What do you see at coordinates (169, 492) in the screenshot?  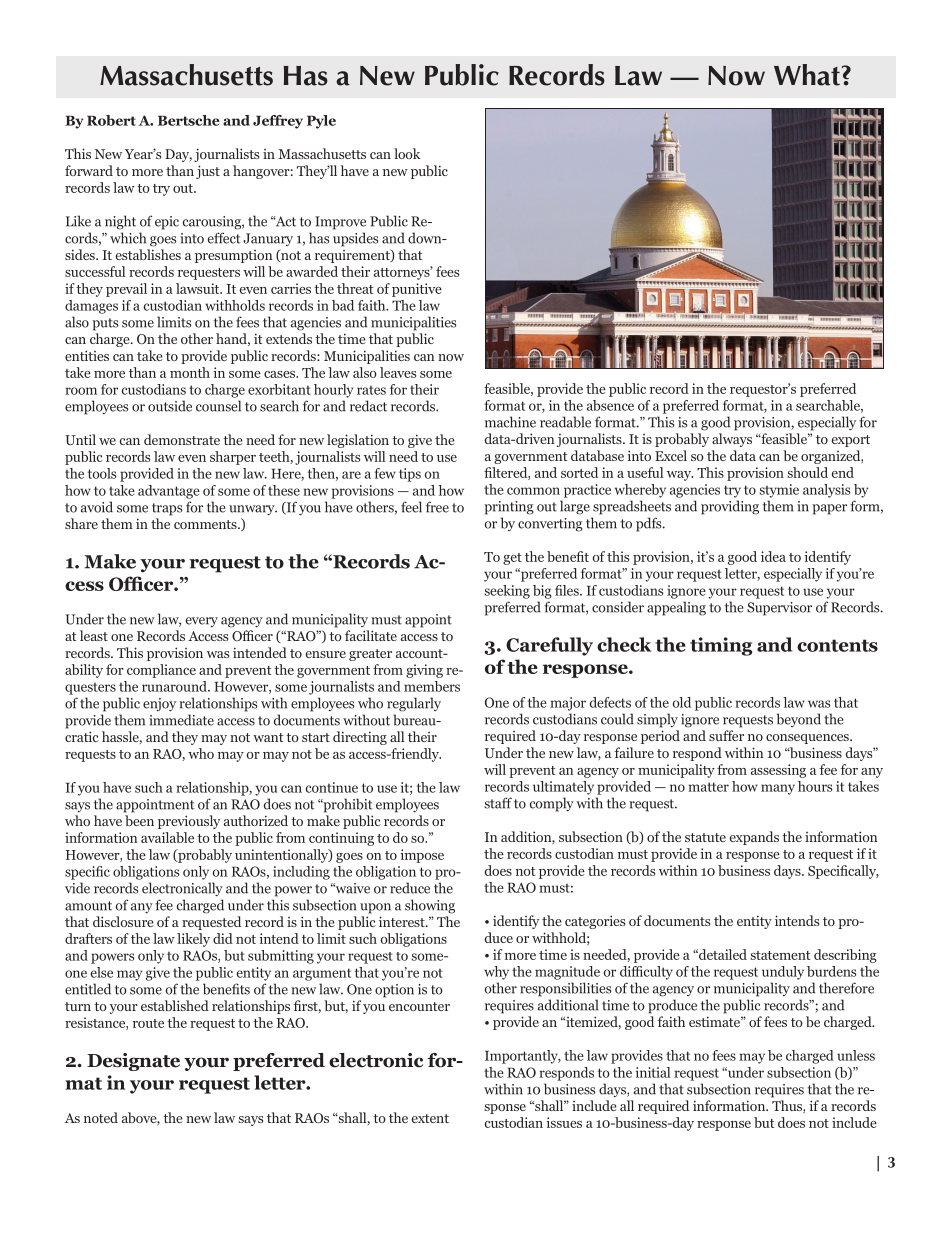 I see `advantage` at bounding box center [169, 492].
